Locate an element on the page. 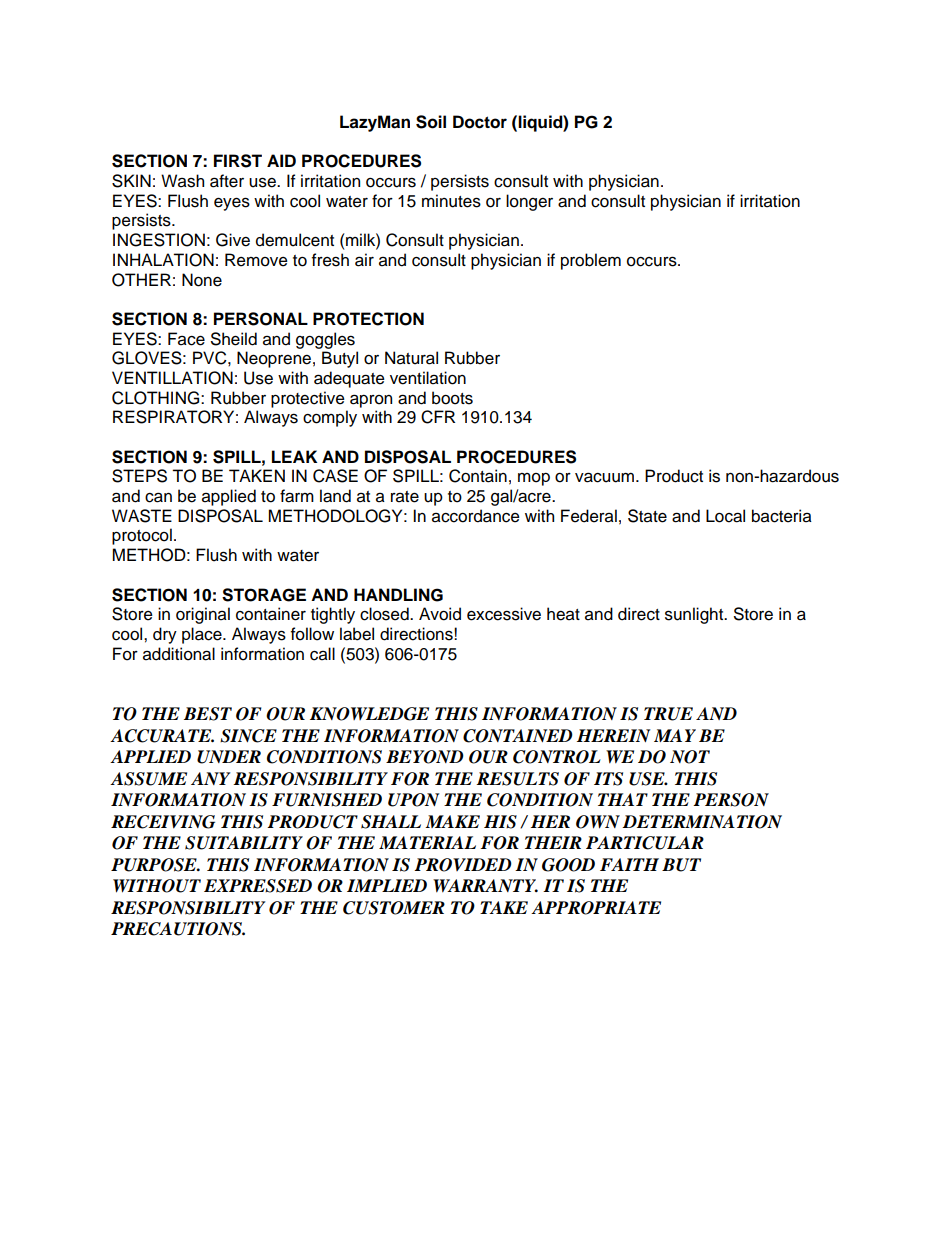 The width and height of the image is (952, 1233). boots is located at coordinates (452, 398).
